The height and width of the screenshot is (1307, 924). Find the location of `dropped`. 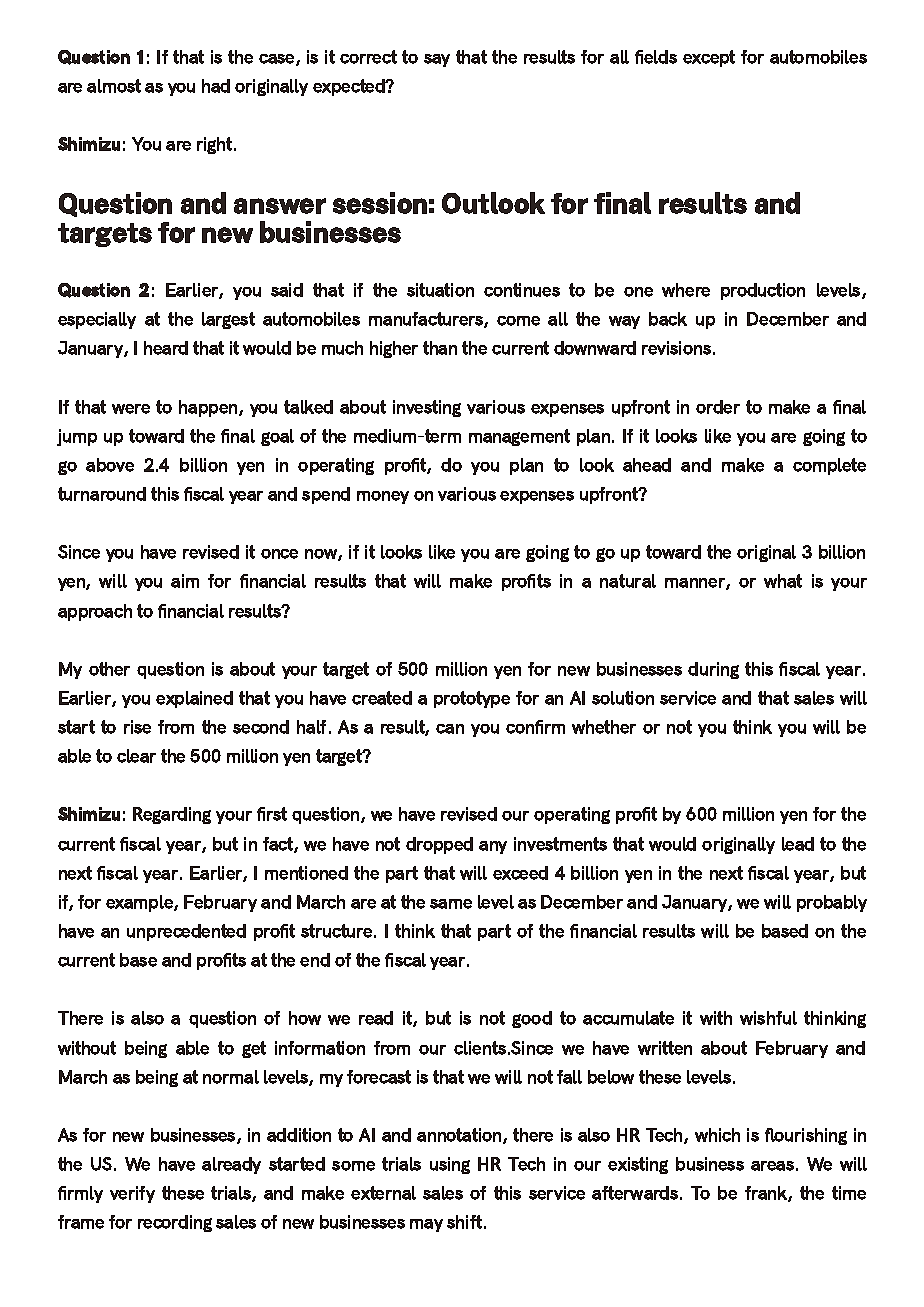

dropped is located at coordinates (439, 845).
